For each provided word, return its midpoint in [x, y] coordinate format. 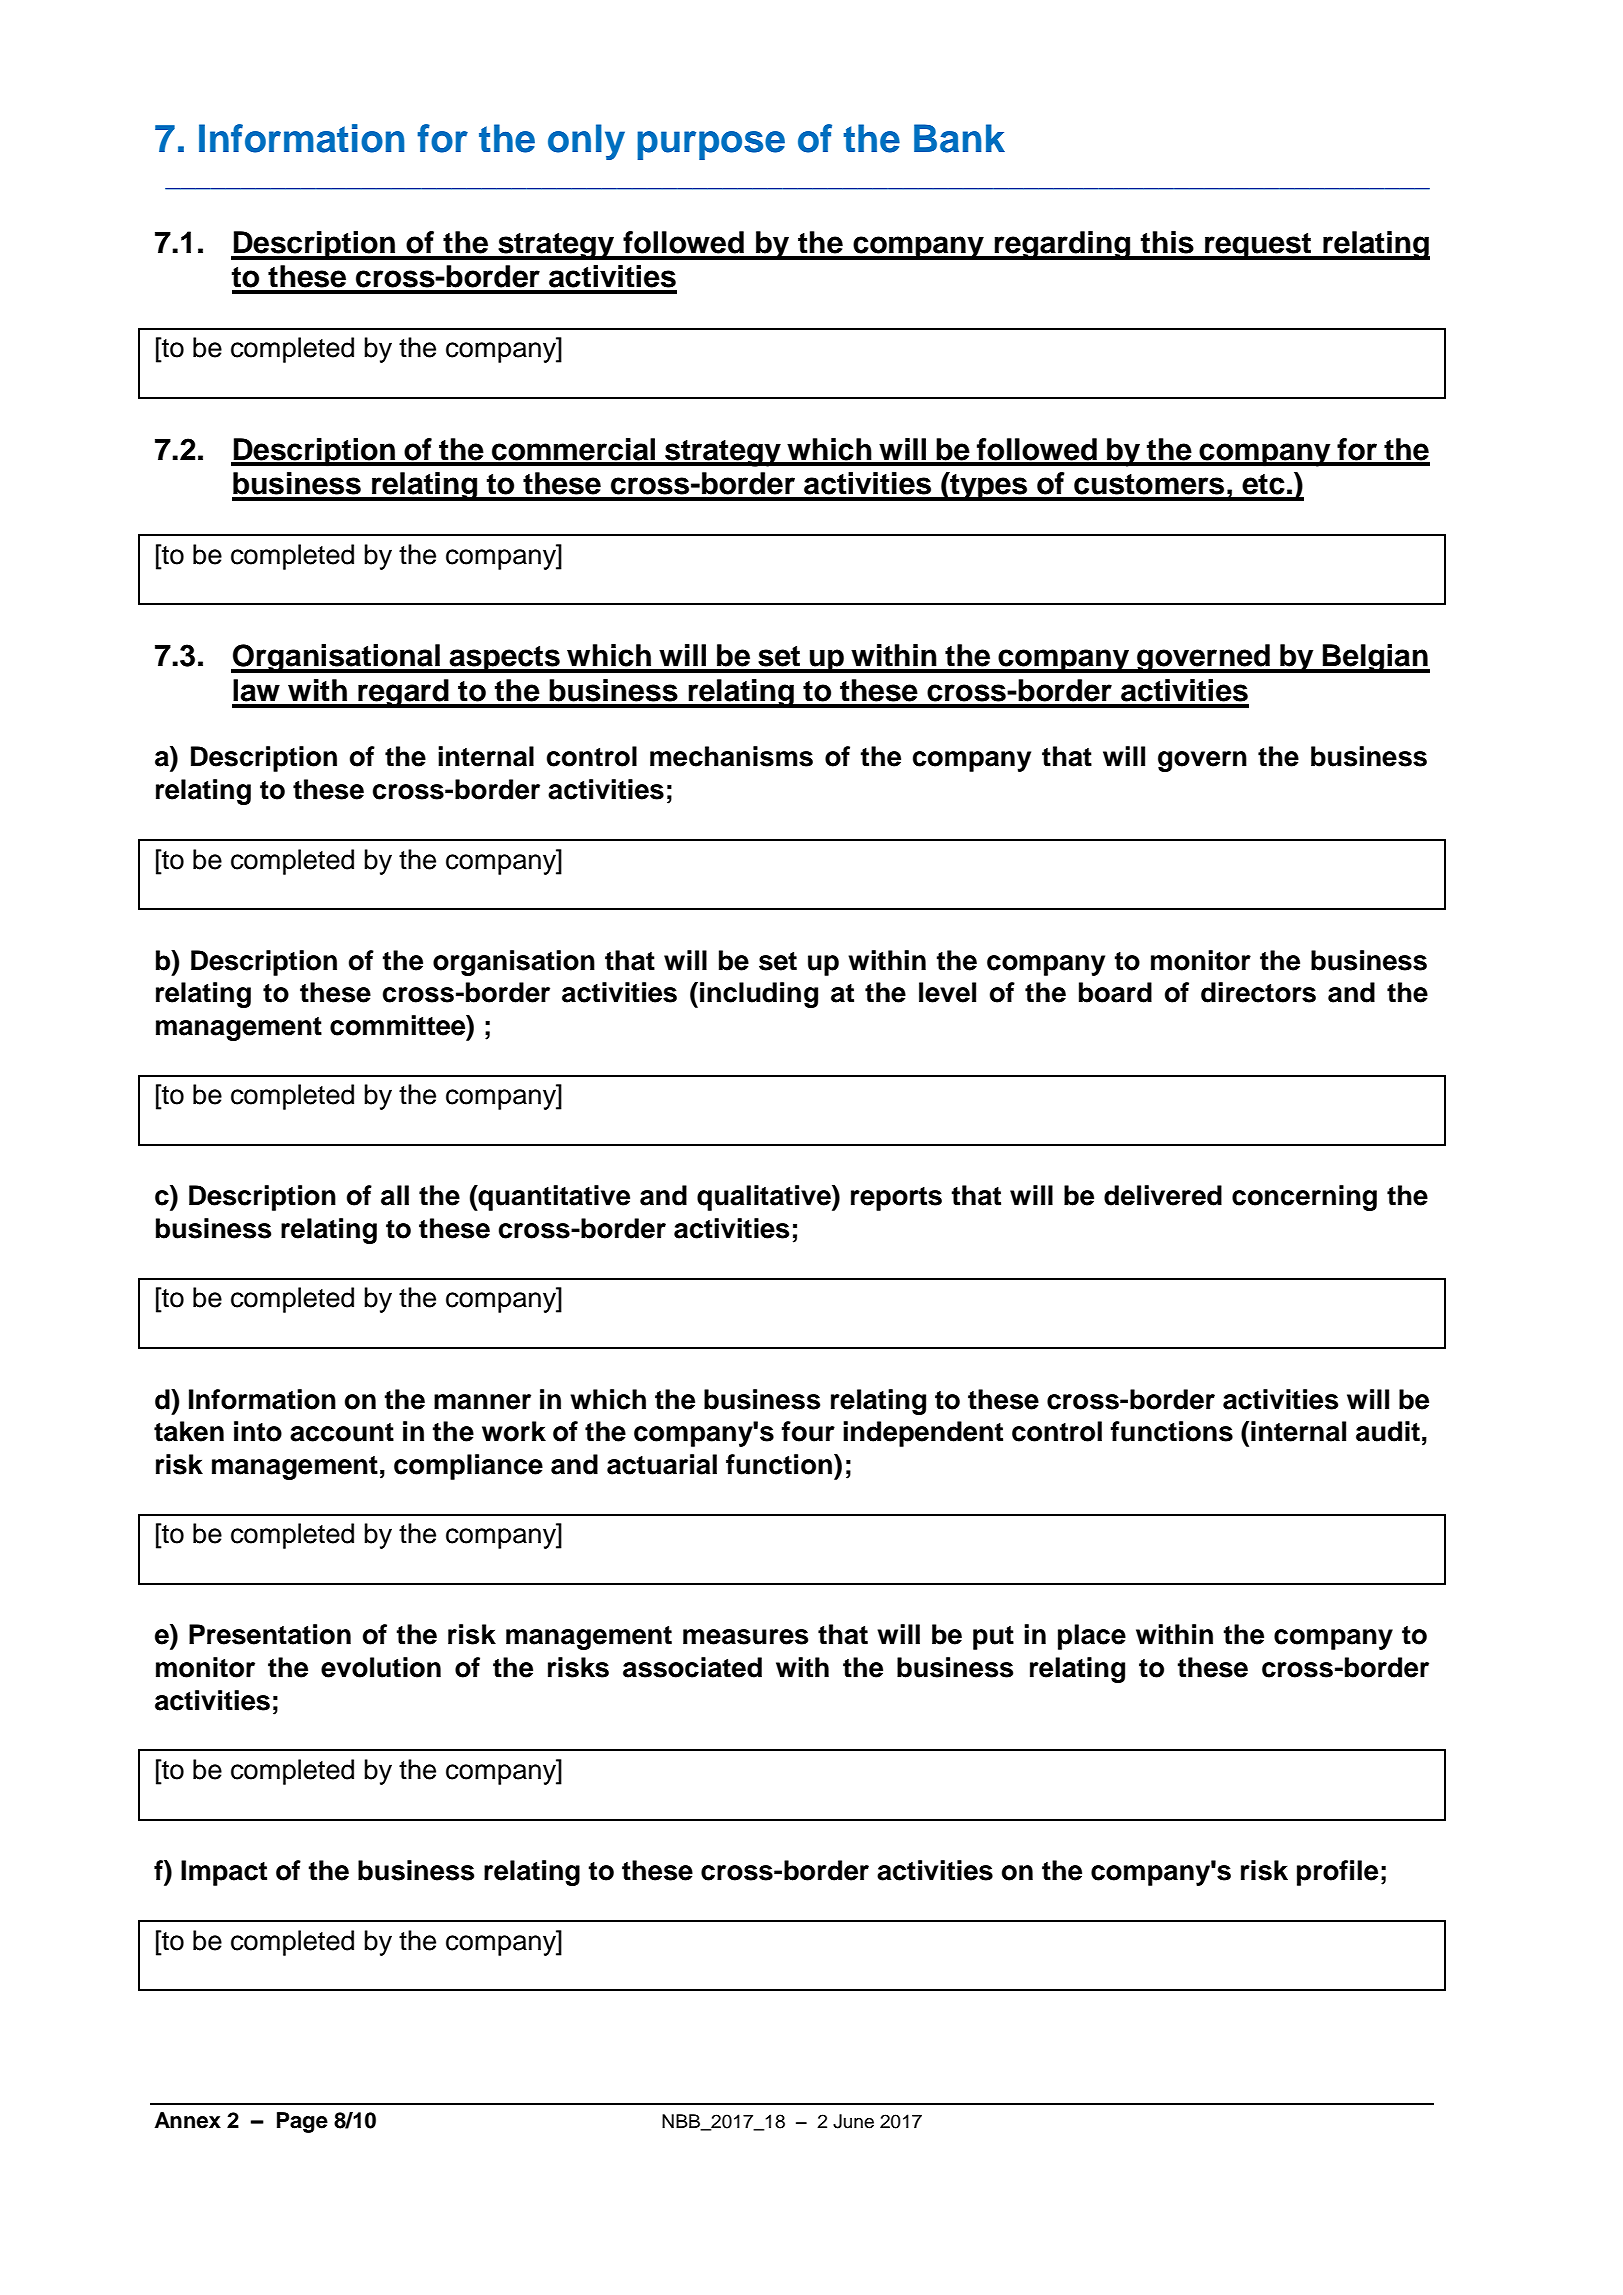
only [586, 142]
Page [302, 2122]
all [395, 1195]
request [1258, 246]
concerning [1304, 1198]
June [853, 2121]
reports [896, 1199]
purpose [711, 145]
